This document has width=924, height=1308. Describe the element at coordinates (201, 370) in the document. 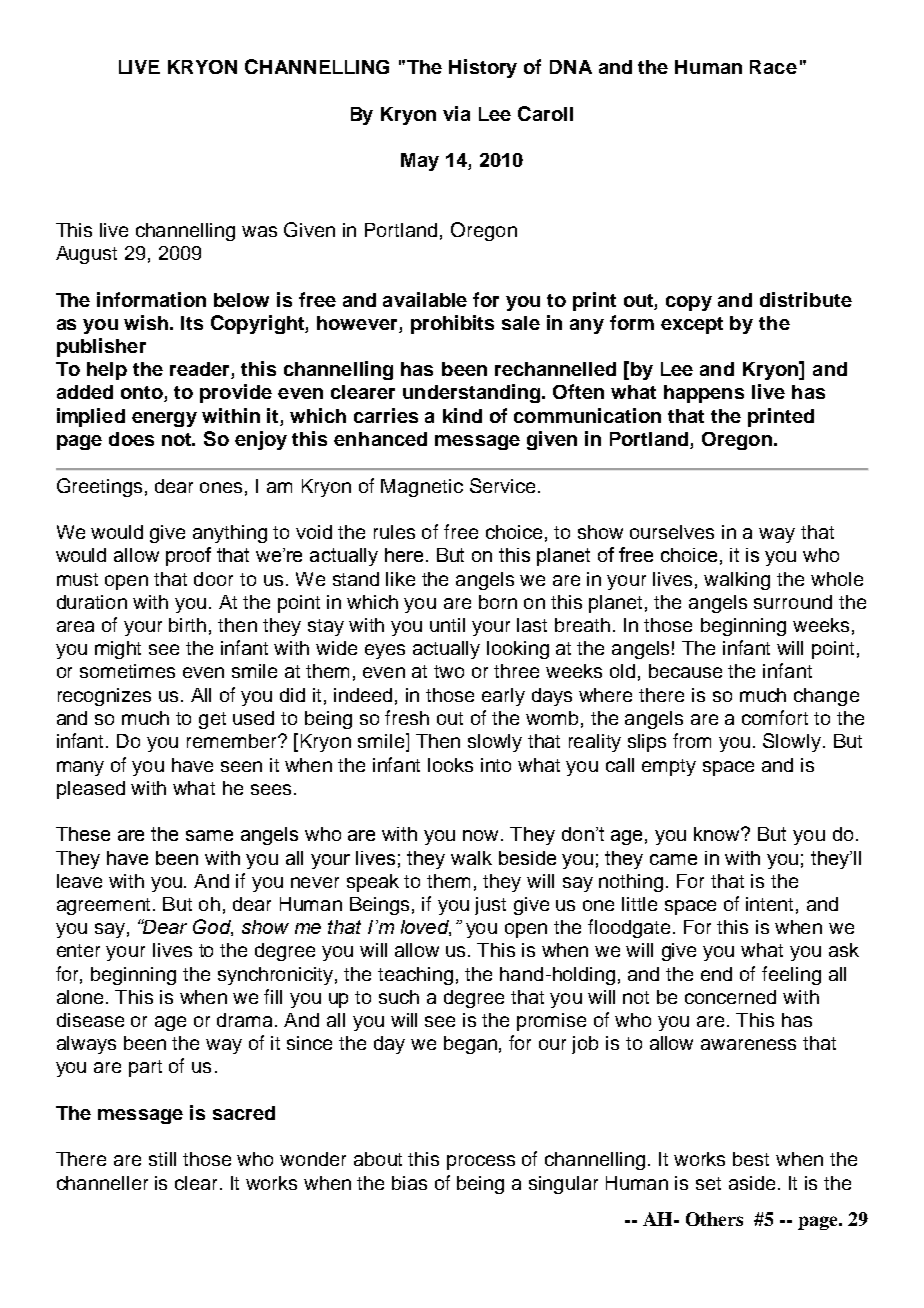

I see `reader` at that location.
